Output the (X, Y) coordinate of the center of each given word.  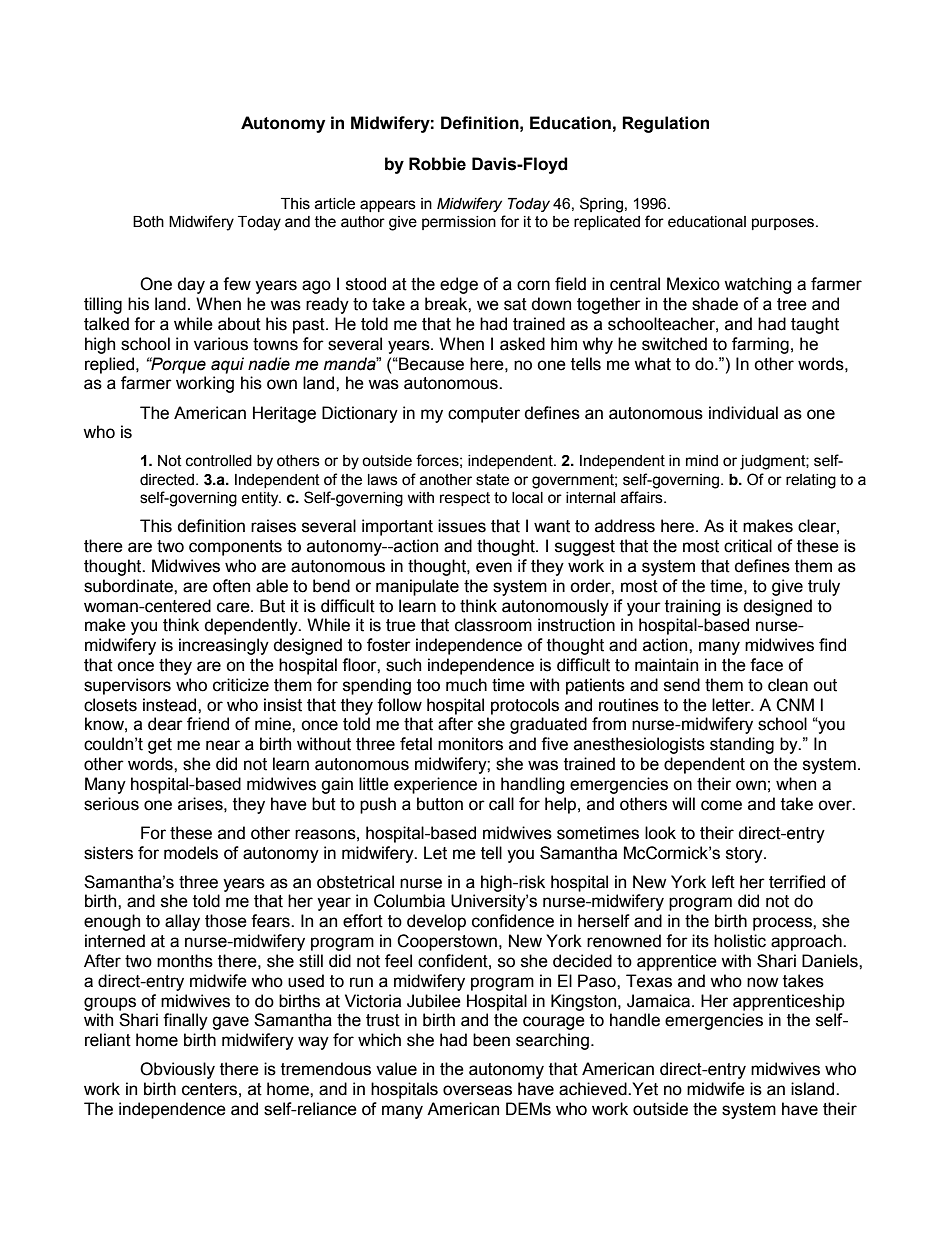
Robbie (437, 164)
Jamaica (660, 1001)
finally (185, 1021)
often (231, 586)
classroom (493, 625)
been (491, 1040)
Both (148, 222)
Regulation (665, 124)
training (693, 607)
